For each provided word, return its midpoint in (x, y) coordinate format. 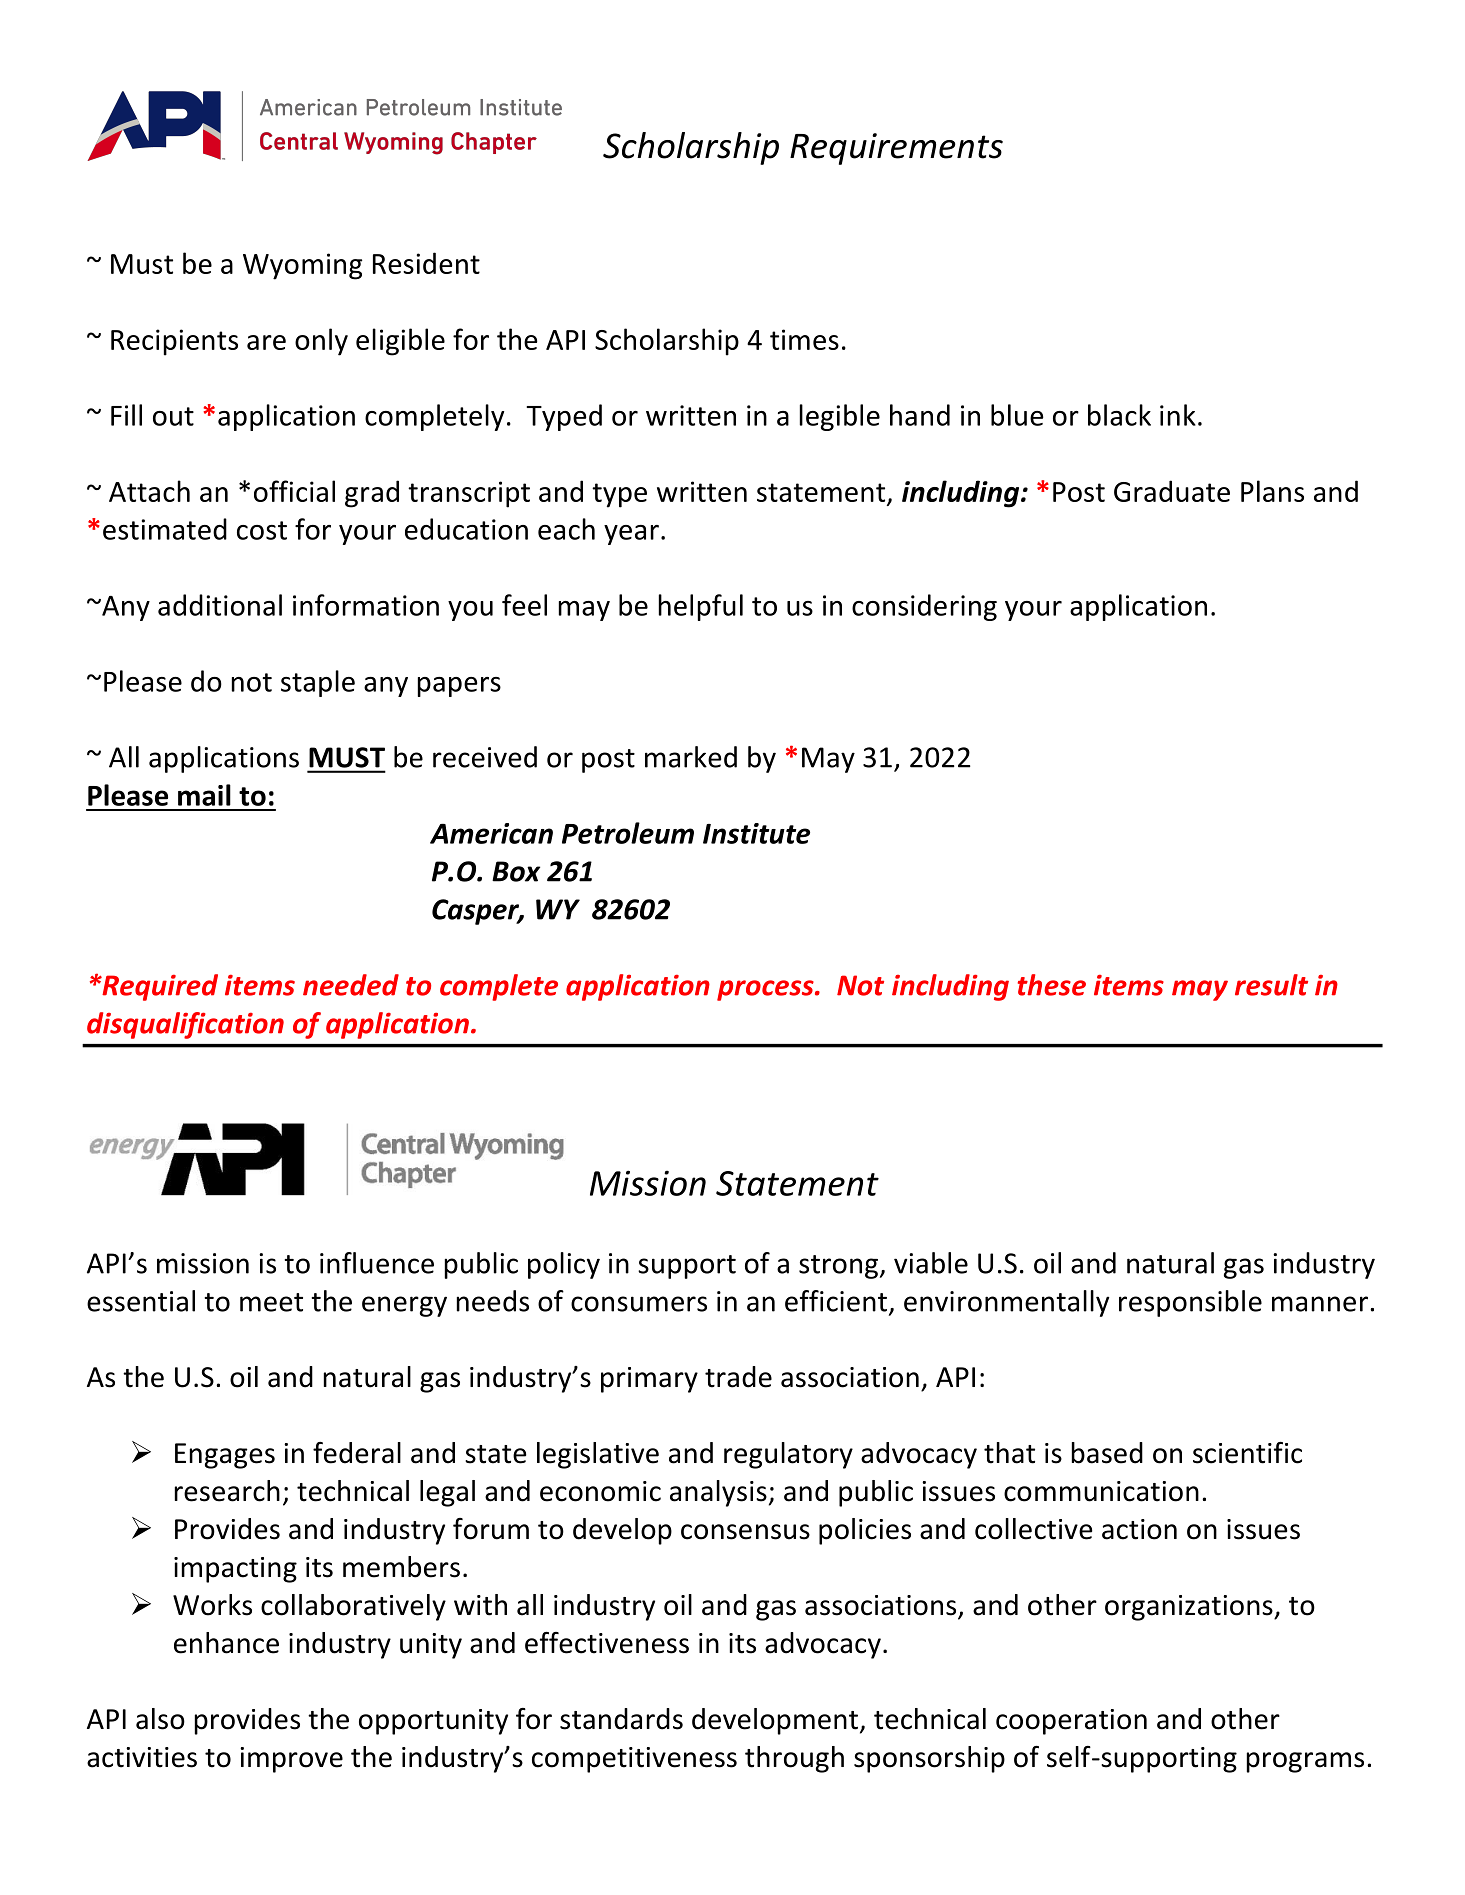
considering (924, 607)
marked (691, 757)
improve (291, 1760)
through (794, 1759)
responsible (1190, 1303)
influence (377, 1263)
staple (318, 683)
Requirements (896, 149)
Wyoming (302, 266)
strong (838, 1267)
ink (1178, 415)
